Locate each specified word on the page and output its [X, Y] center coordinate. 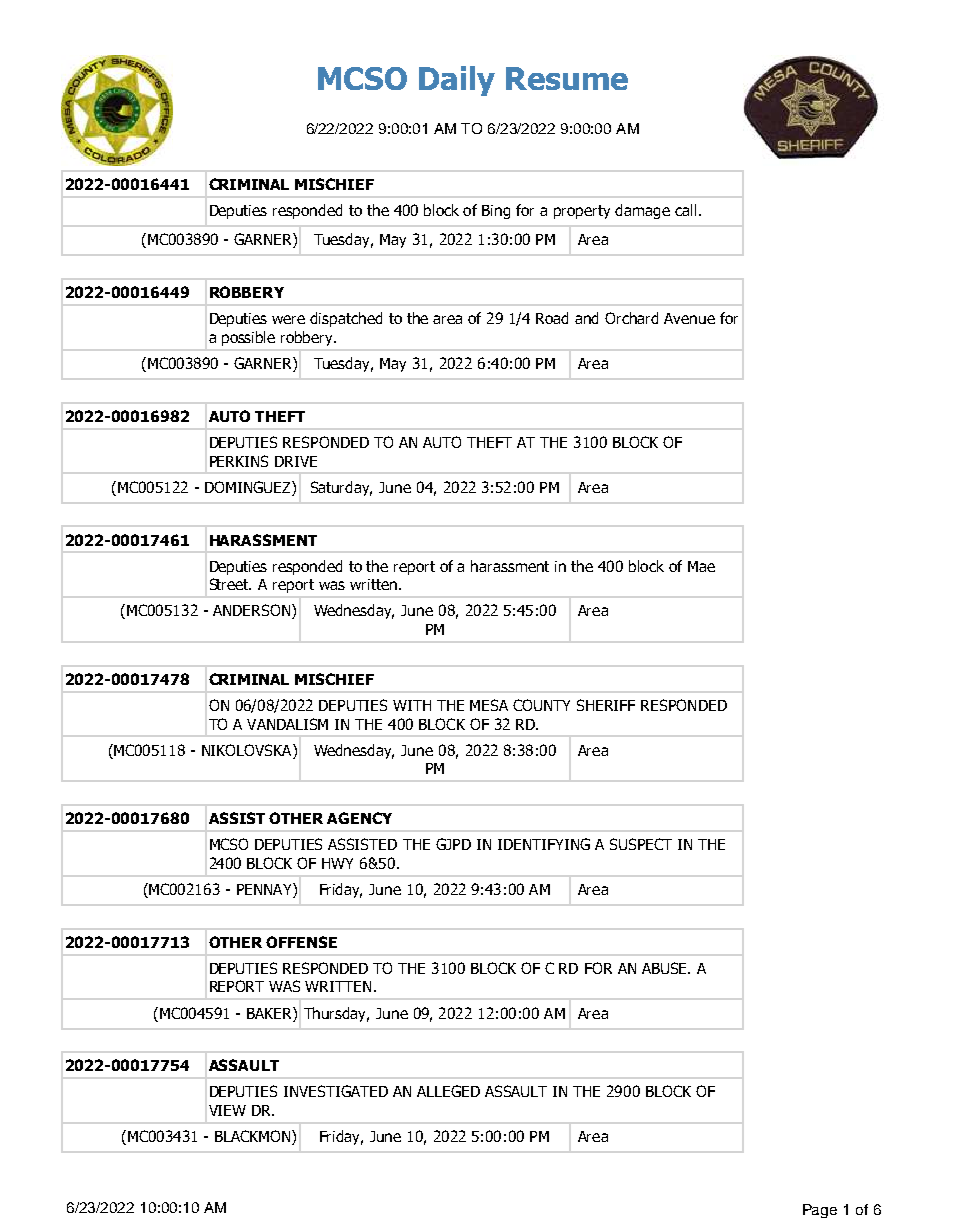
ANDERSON [253, 611]
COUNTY [541, 705]
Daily [457, 81]
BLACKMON [254, 1137]
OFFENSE [301, 942]
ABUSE [666, 968]
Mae [701, 566]
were [288, 319]
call [685, 210]
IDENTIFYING [544, 844]
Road [552, 318]
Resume [567, 78]
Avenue [689, 318]
